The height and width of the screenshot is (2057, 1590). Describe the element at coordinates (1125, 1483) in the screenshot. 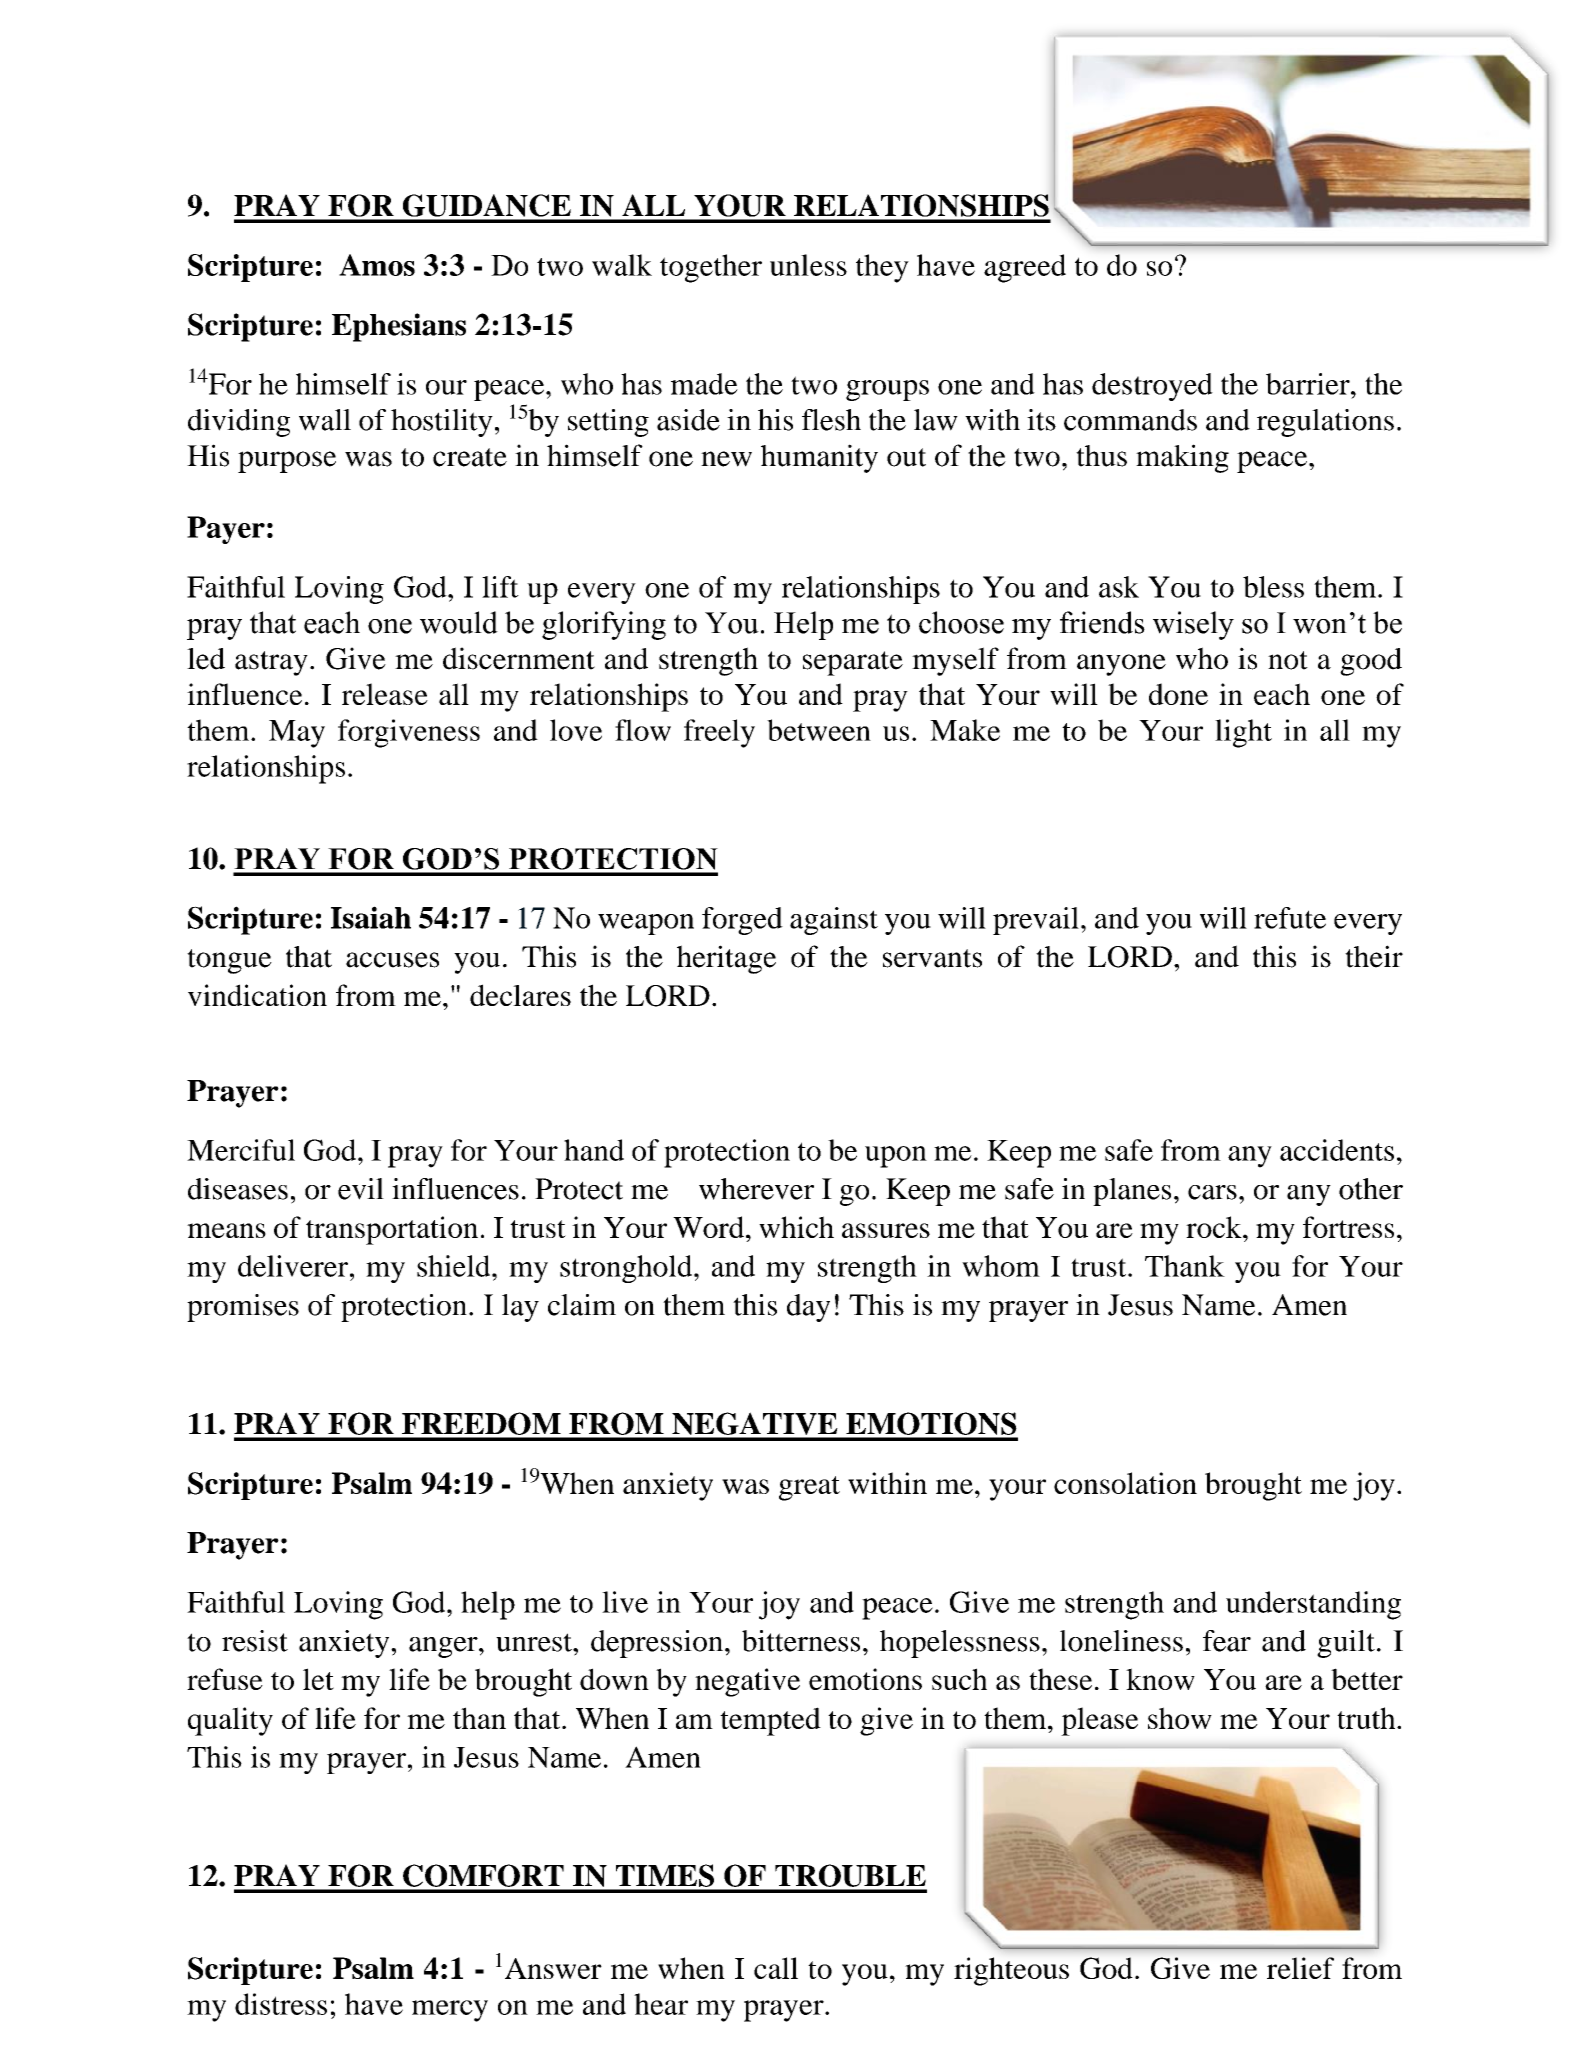

I see `consolation` at that location.
